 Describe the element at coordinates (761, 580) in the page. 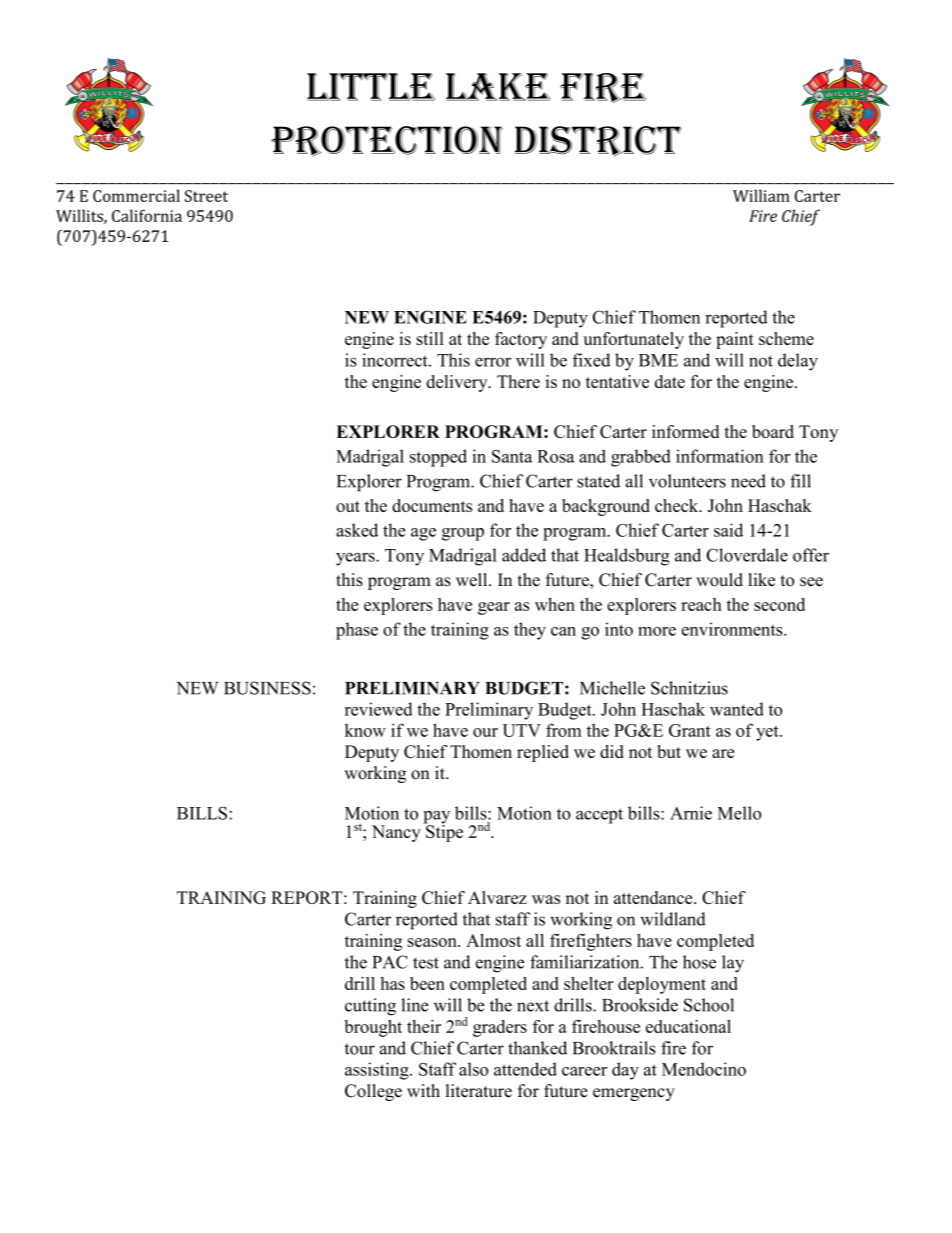

I see `like` at that location.
